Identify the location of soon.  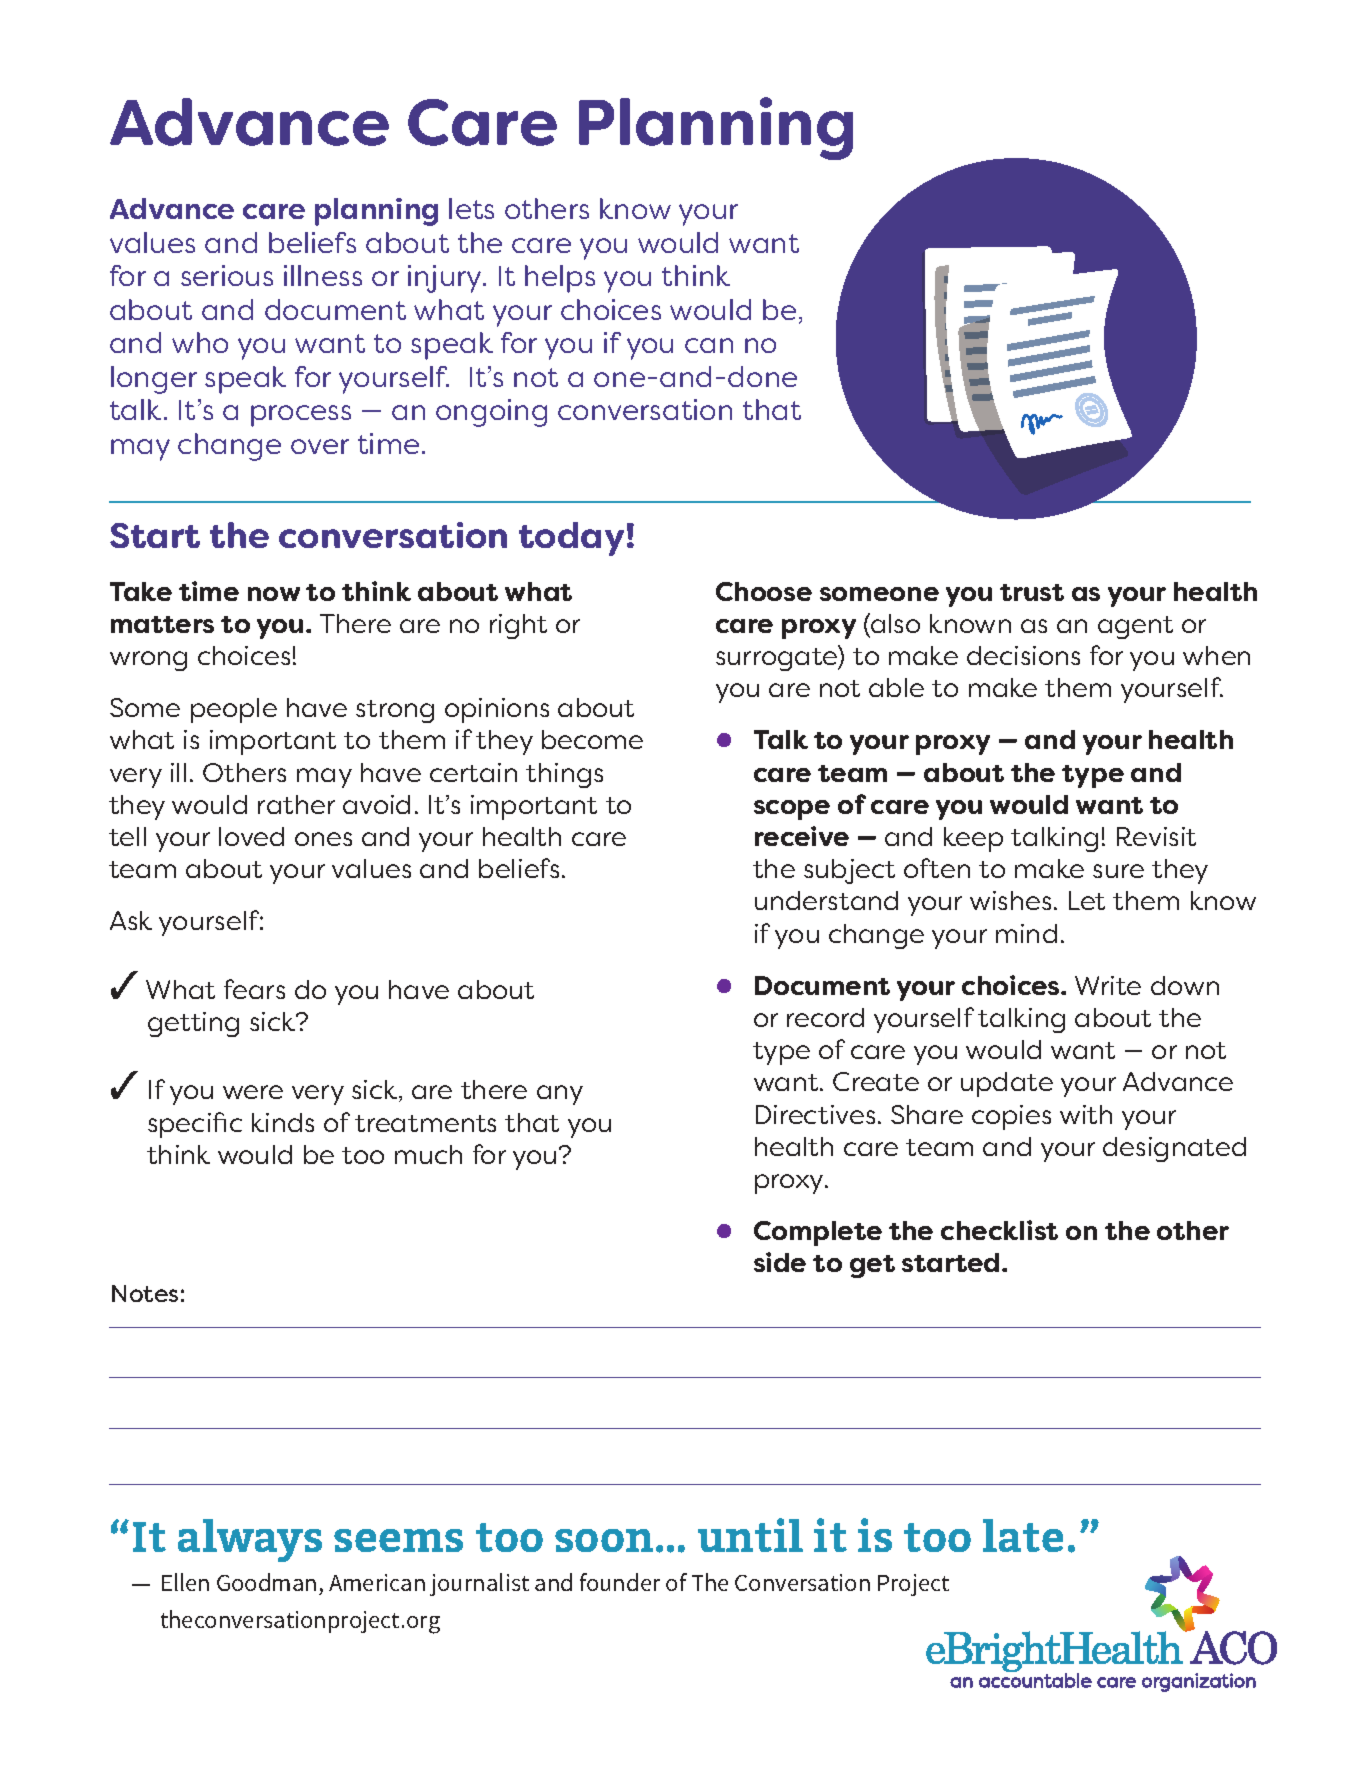
(604, 1540).
